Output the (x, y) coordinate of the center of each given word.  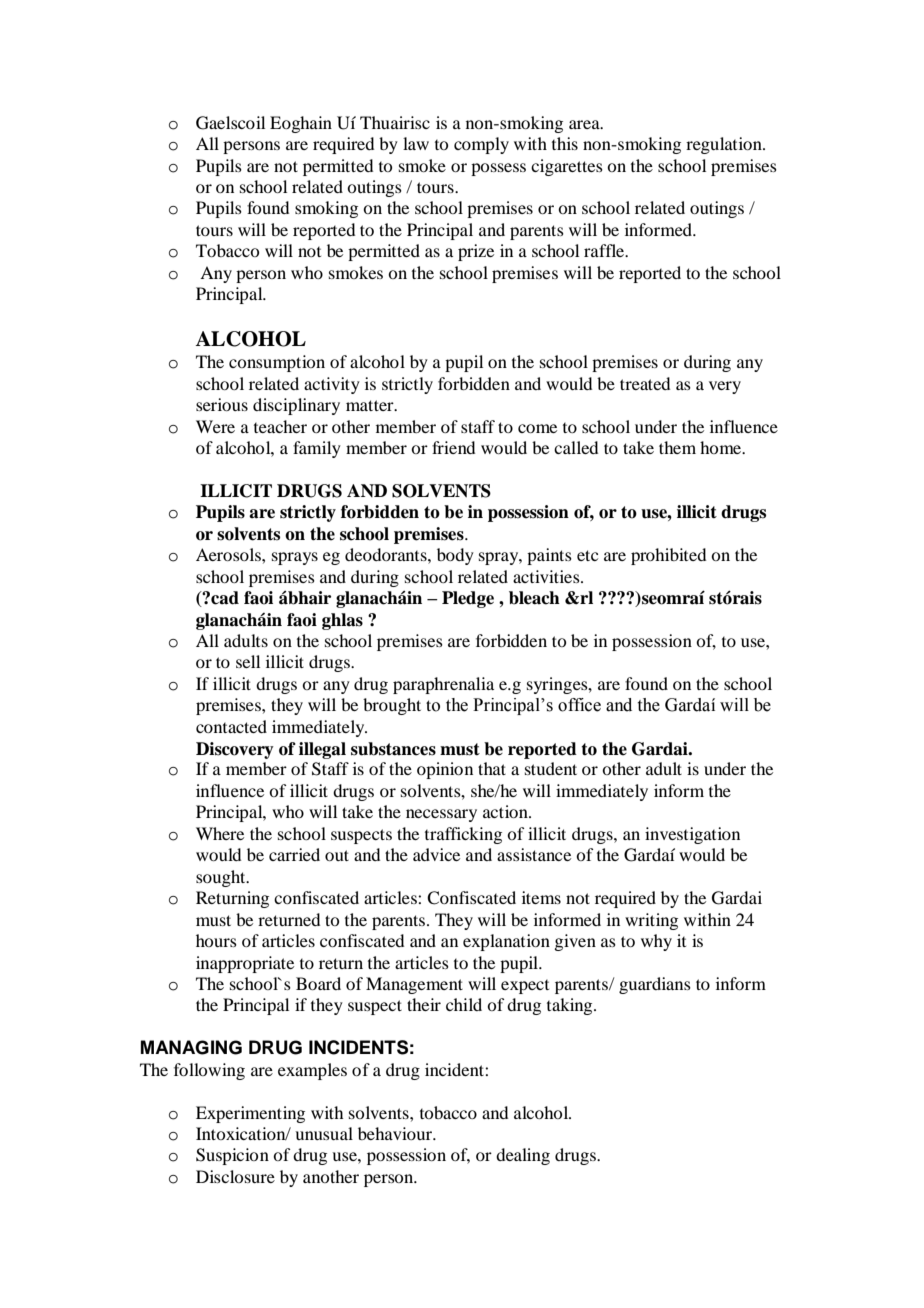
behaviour (396, 1133)
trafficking (463, 835)
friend (453, 447)
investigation (692, 835)
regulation (725, 145)
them (677, 447)
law (416, 143)
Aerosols (229, 554)
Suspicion (232, 1156)
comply (481, 145)
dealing (523, 1156)
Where (220, 833)
